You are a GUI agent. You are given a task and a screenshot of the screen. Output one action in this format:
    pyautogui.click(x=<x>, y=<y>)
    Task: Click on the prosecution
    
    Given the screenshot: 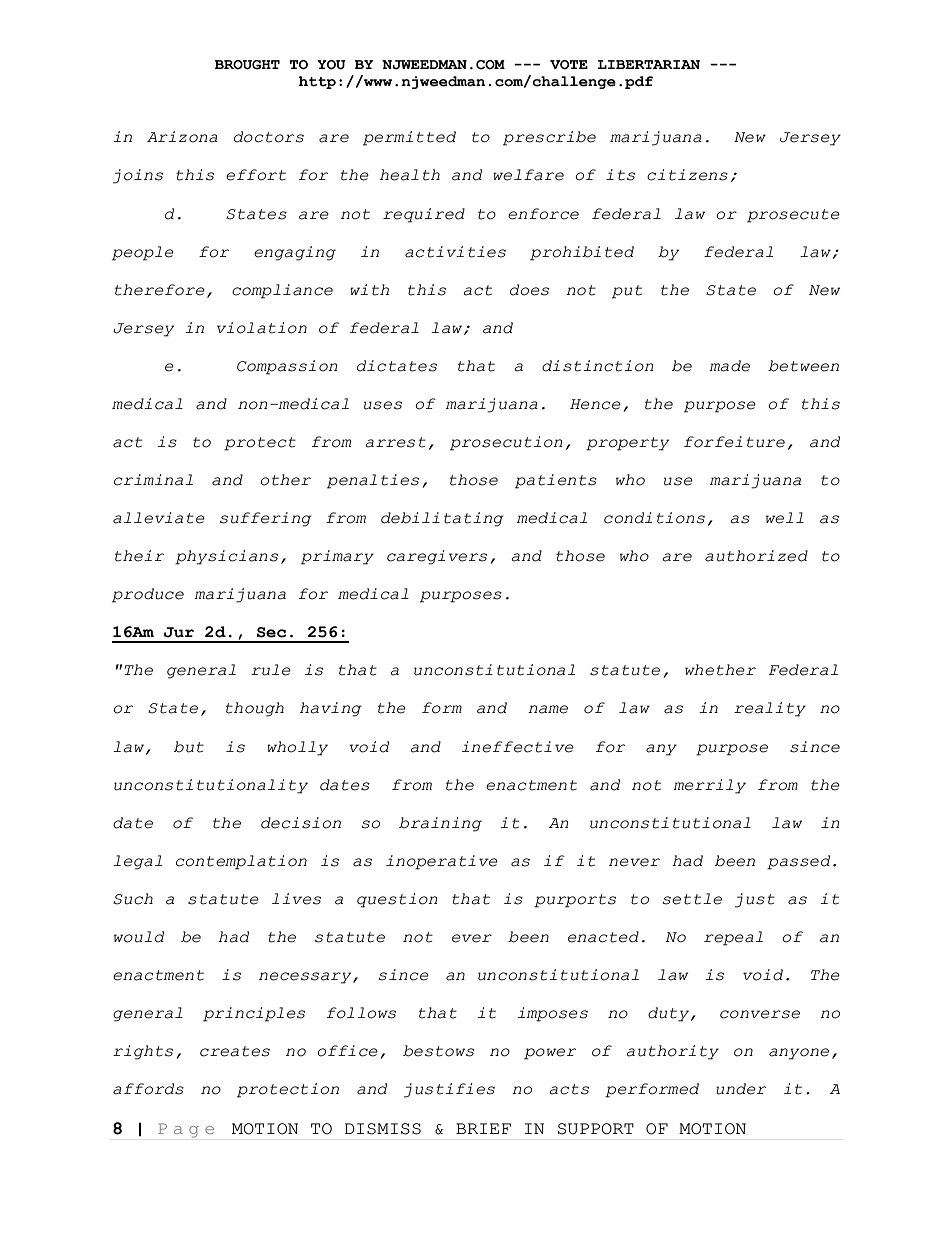 What is the action you would take?
    pyautogui.click(x=506, y=443)
